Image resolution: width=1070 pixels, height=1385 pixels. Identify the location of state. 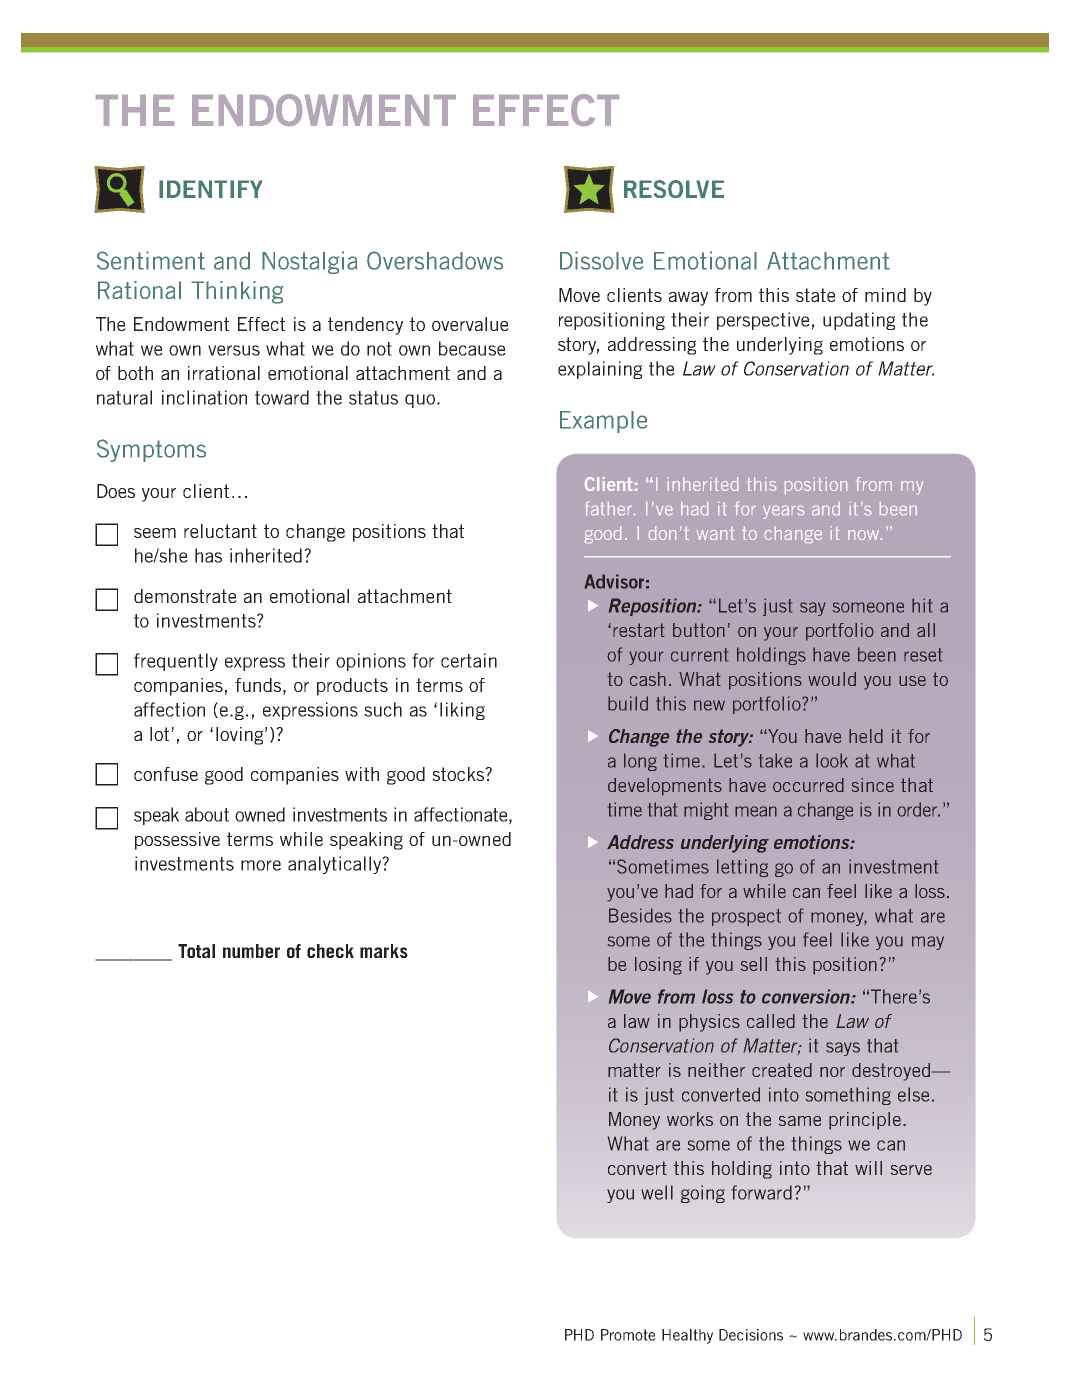
(816, 295).
